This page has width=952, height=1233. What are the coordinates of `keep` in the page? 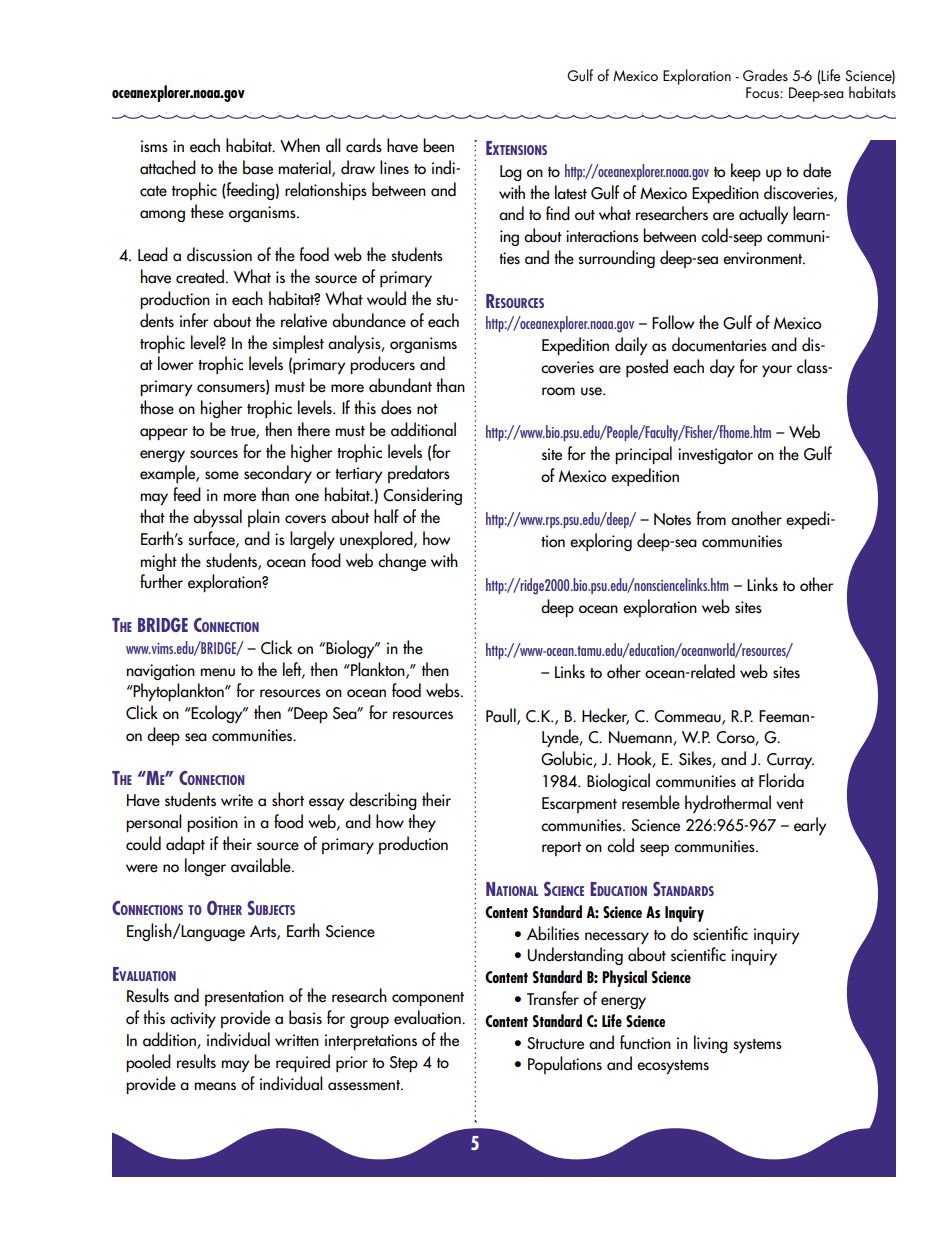 It's located at (746, 172).
